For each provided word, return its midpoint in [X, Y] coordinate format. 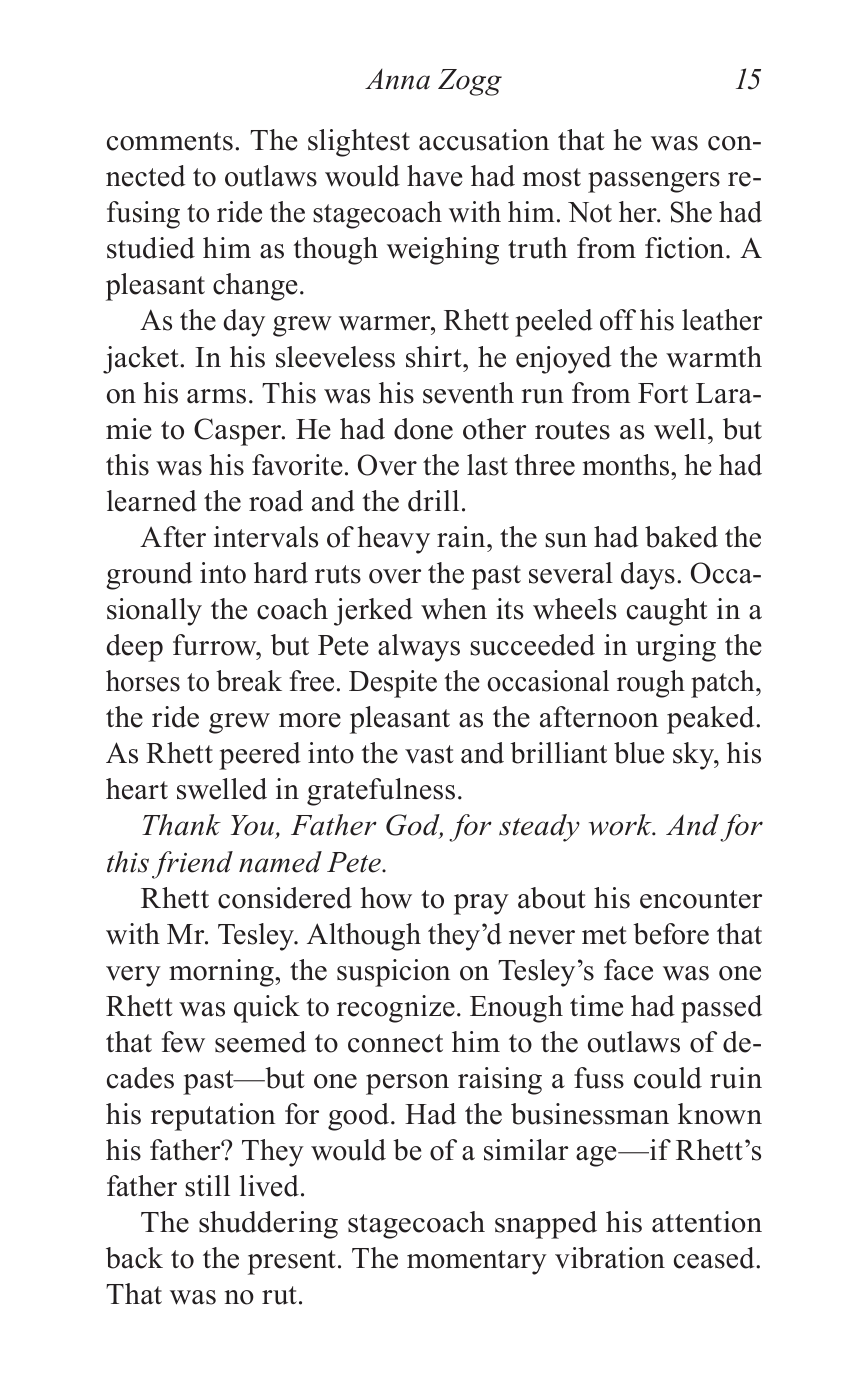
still [207, 1186]
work [621, 825]
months [626, 465]
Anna [397, 79]
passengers [654, 182]
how [386, 898]
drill [433, 501]
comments [170, 141]
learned [152, 501]
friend [192, 865]
